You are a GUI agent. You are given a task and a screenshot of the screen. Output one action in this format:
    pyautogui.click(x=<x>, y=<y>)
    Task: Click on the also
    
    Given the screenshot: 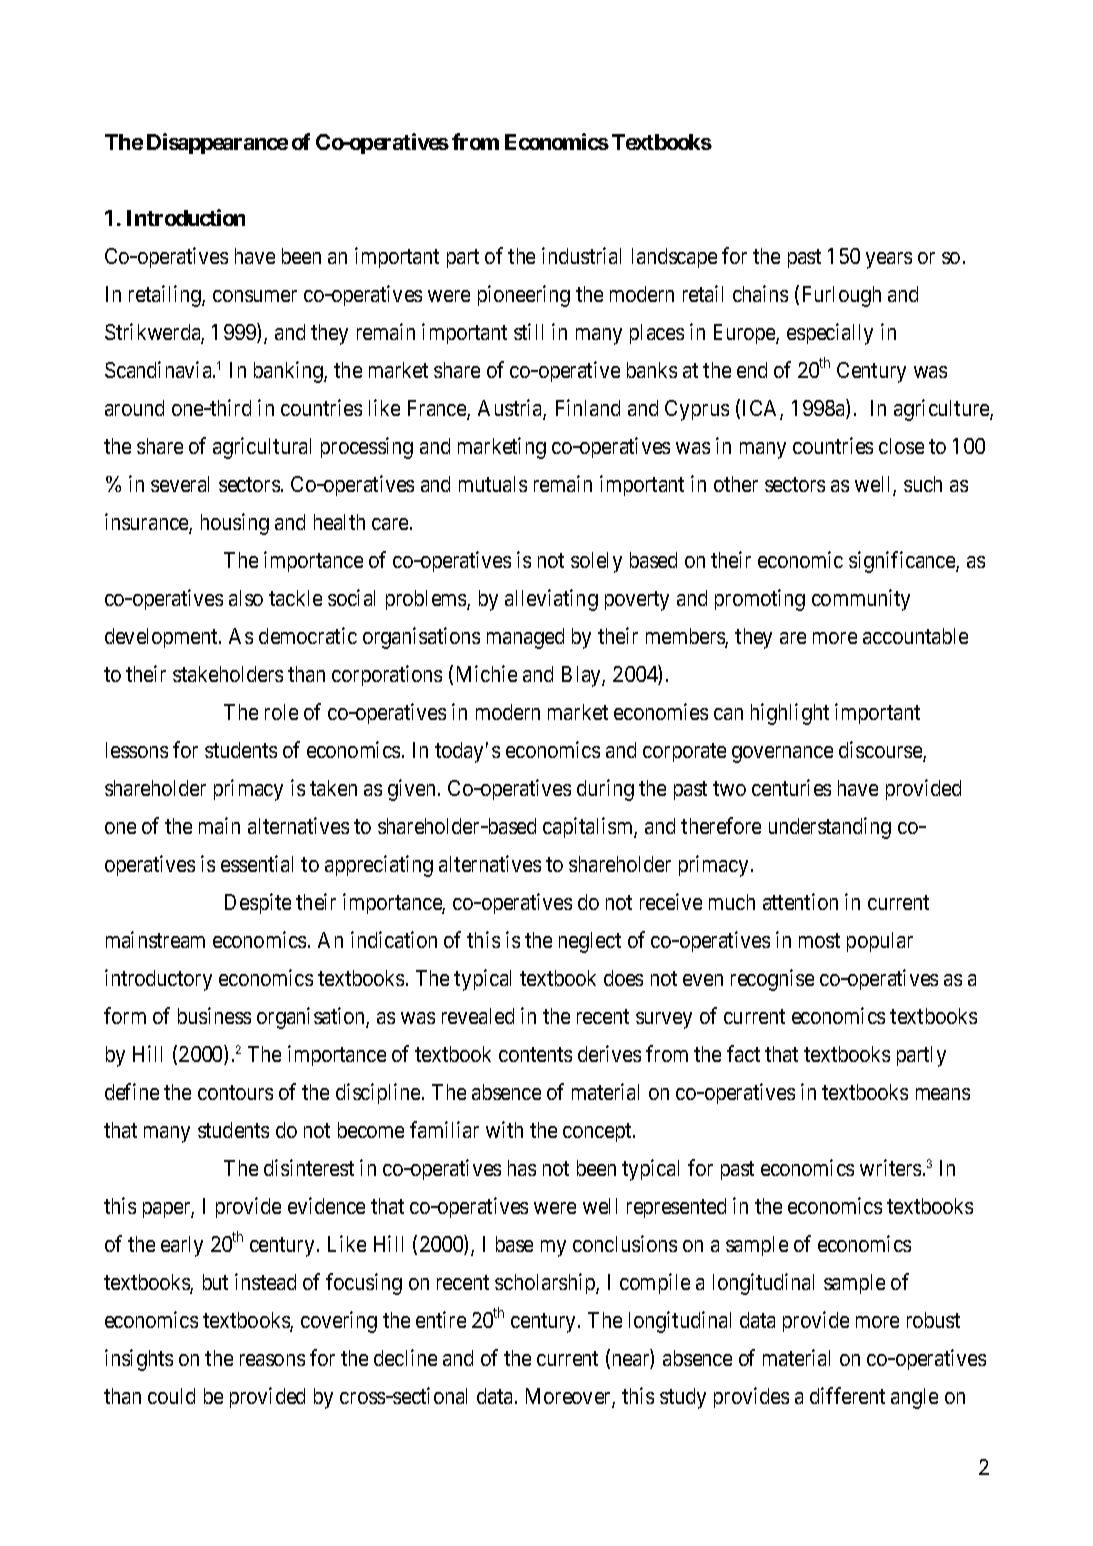 What is the action you would take?
    pyautogui.click(x=246, y=598)
